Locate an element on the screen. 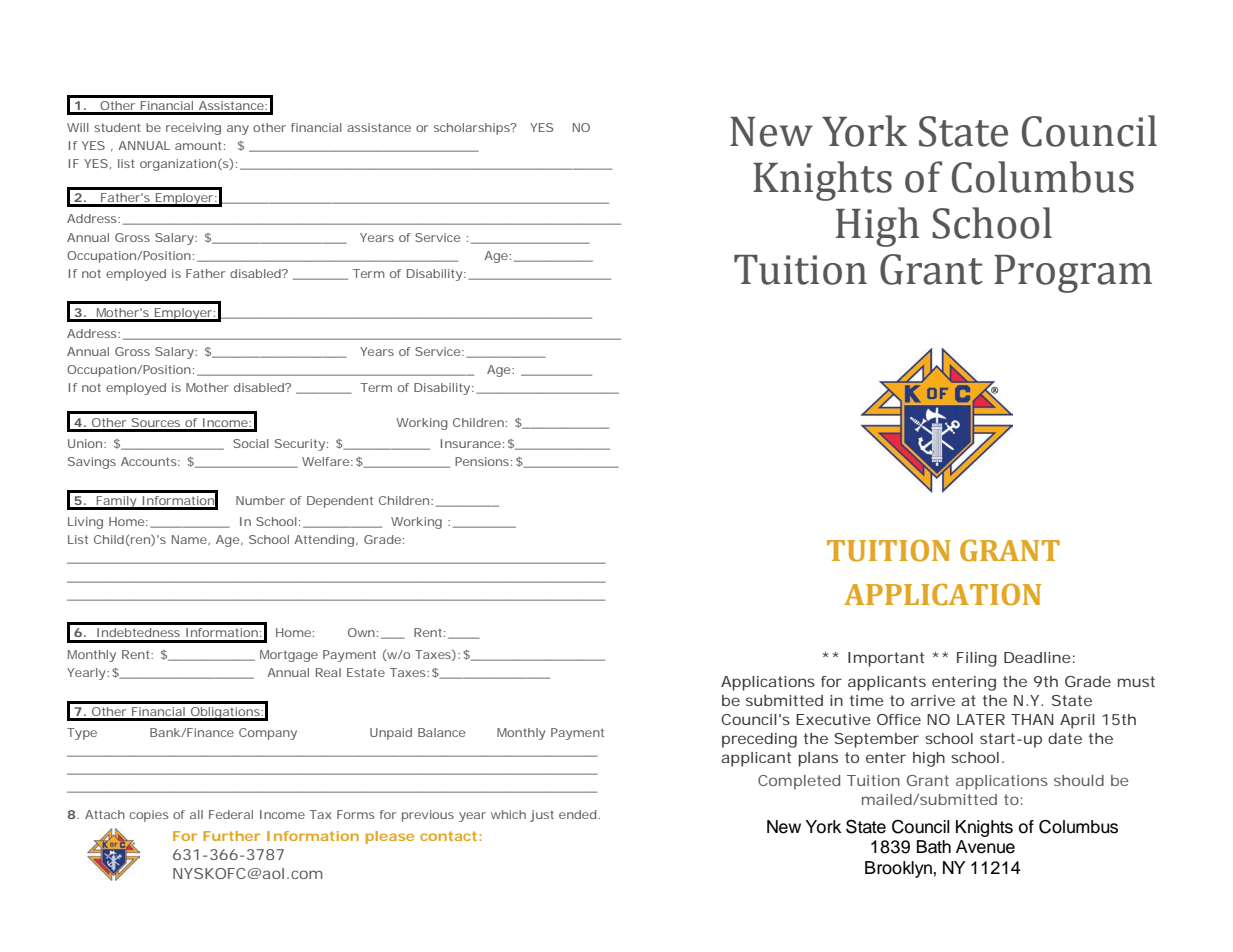 The image size is (1233, 952). ended is located at coordinates (579, 814).
